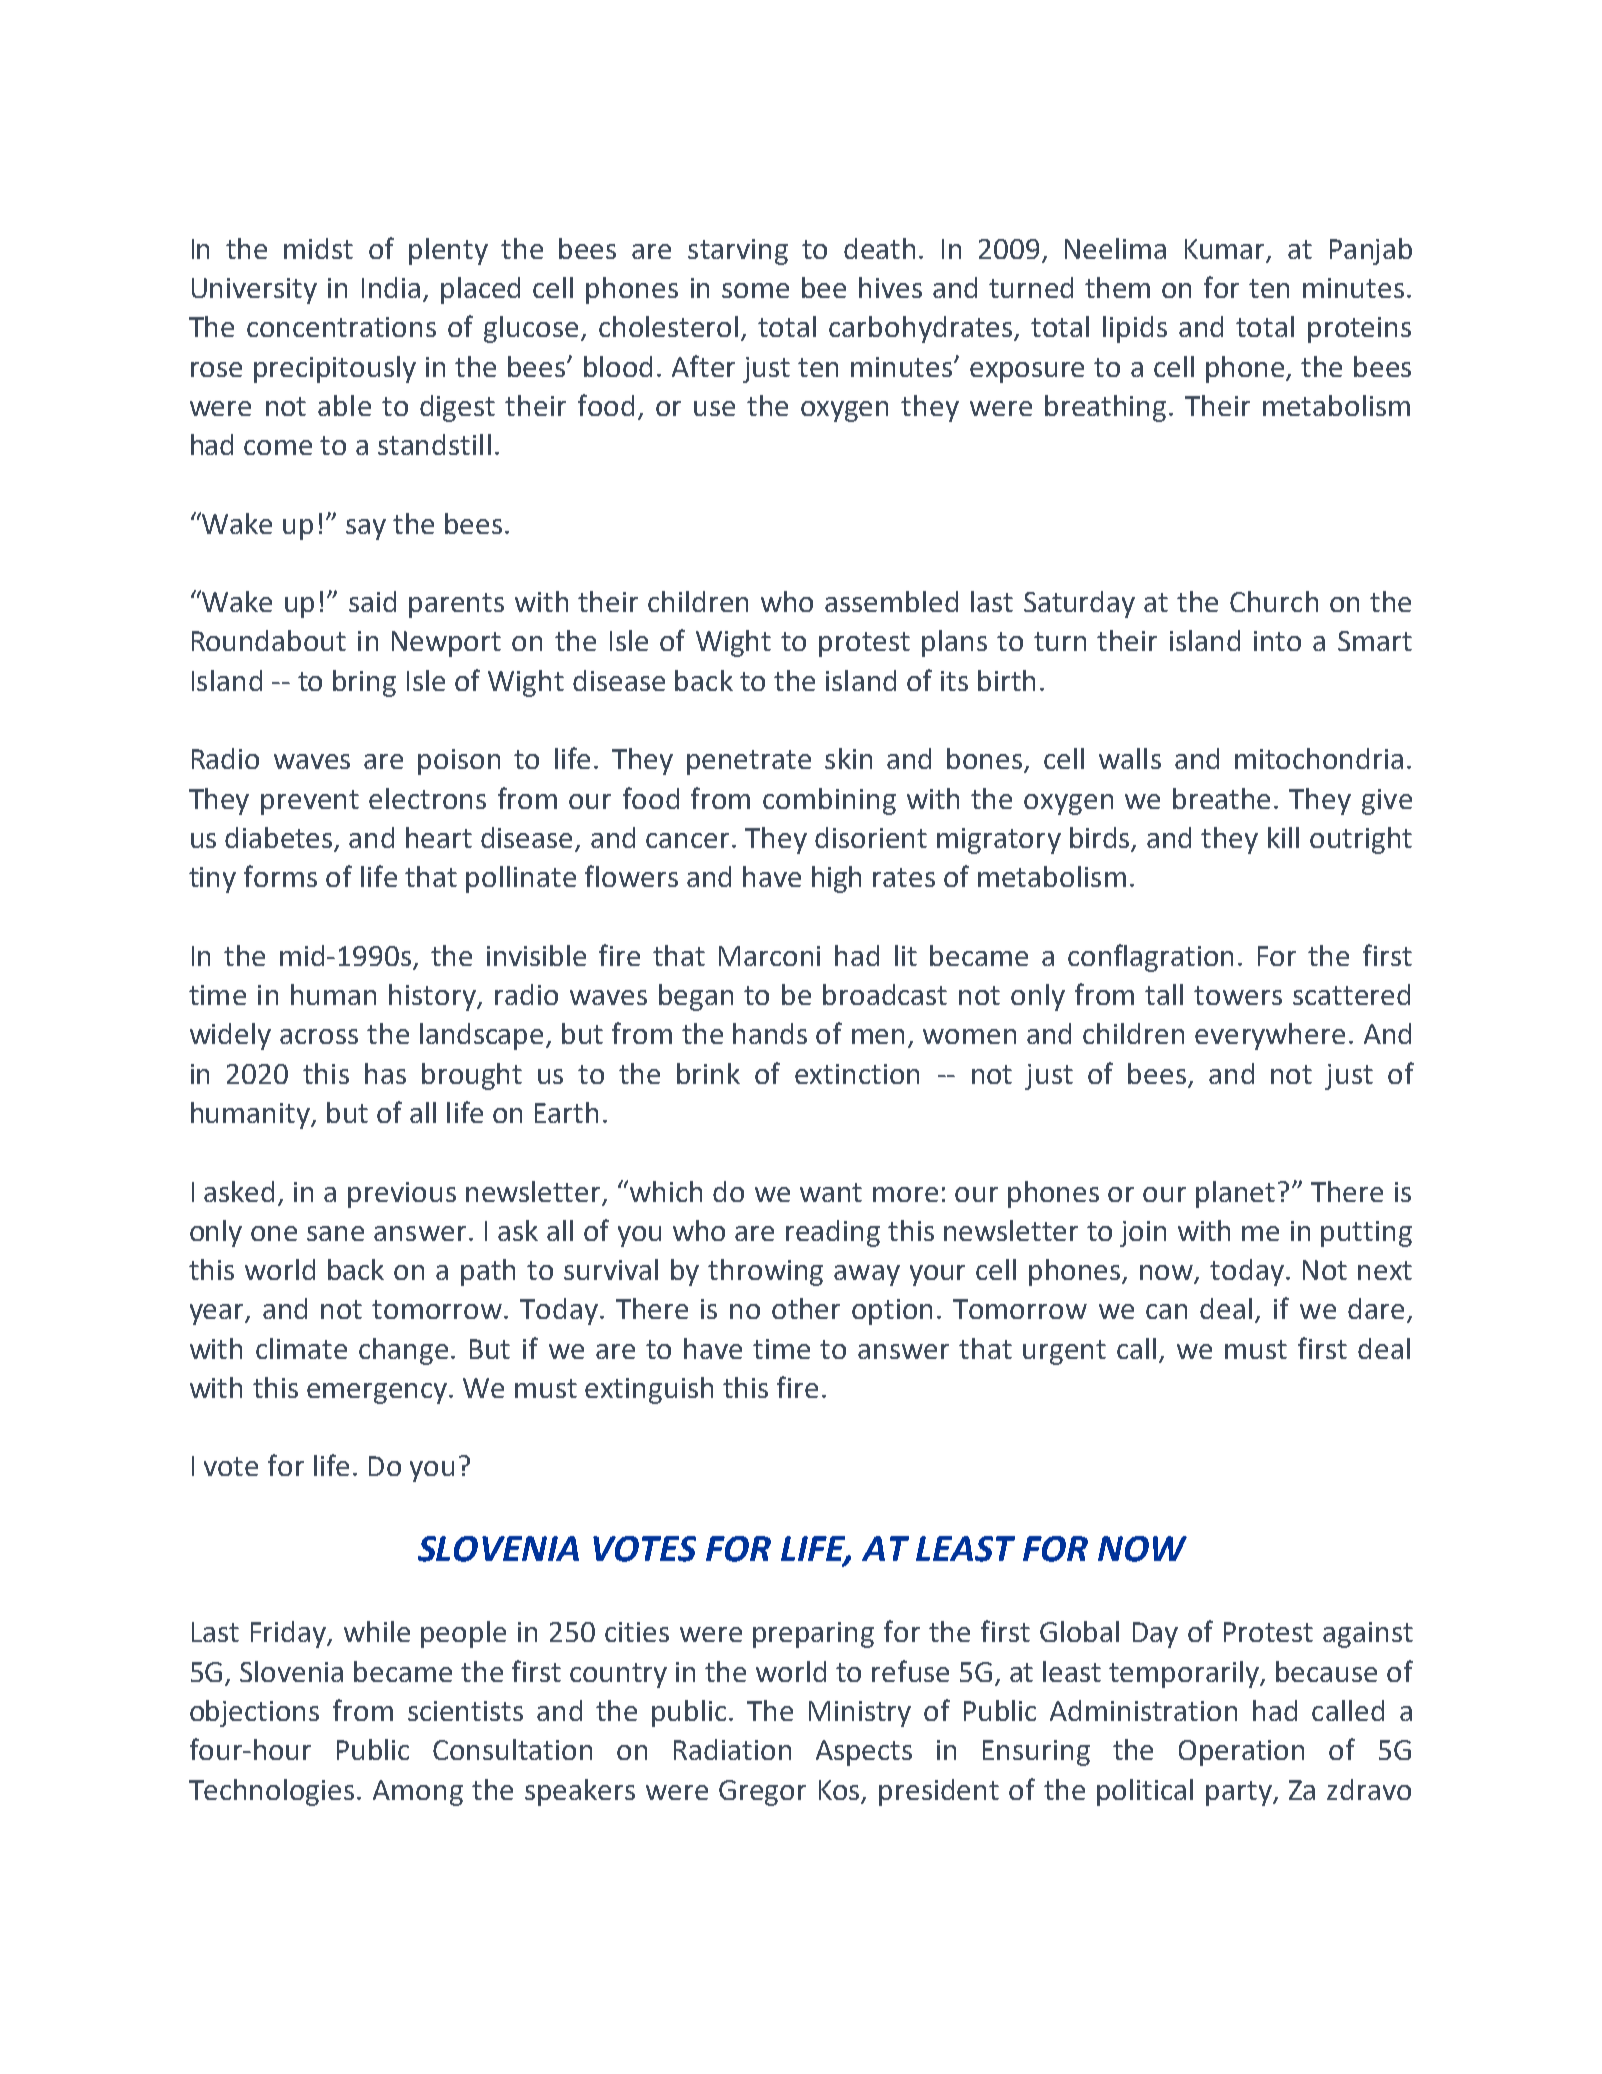 This page has width=1602, height=2074. Describe the element at coordinates (310, 802) in the page. I see `prevent` at that location.
